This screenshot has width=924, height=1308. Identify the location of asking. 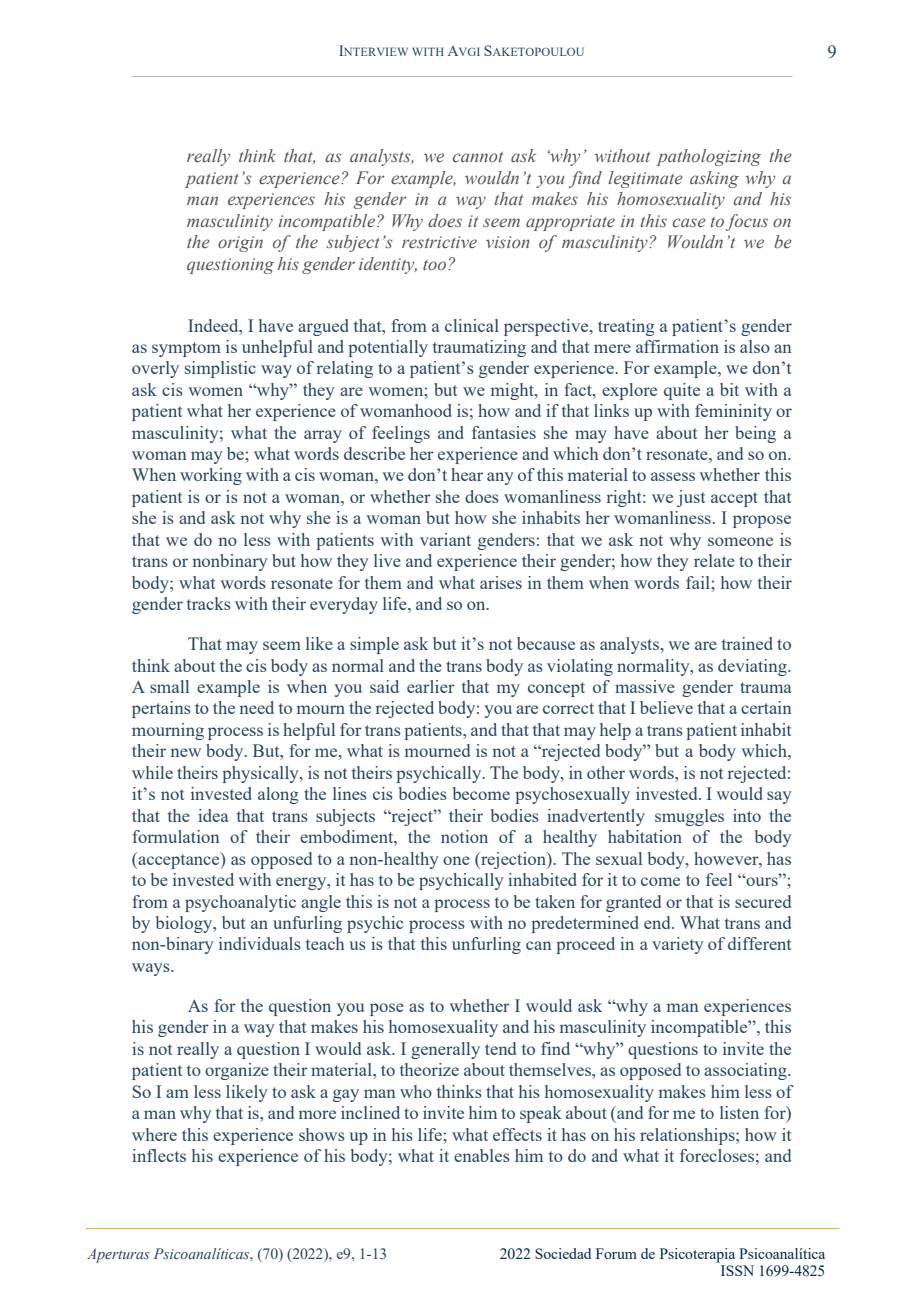
(714, 179).
